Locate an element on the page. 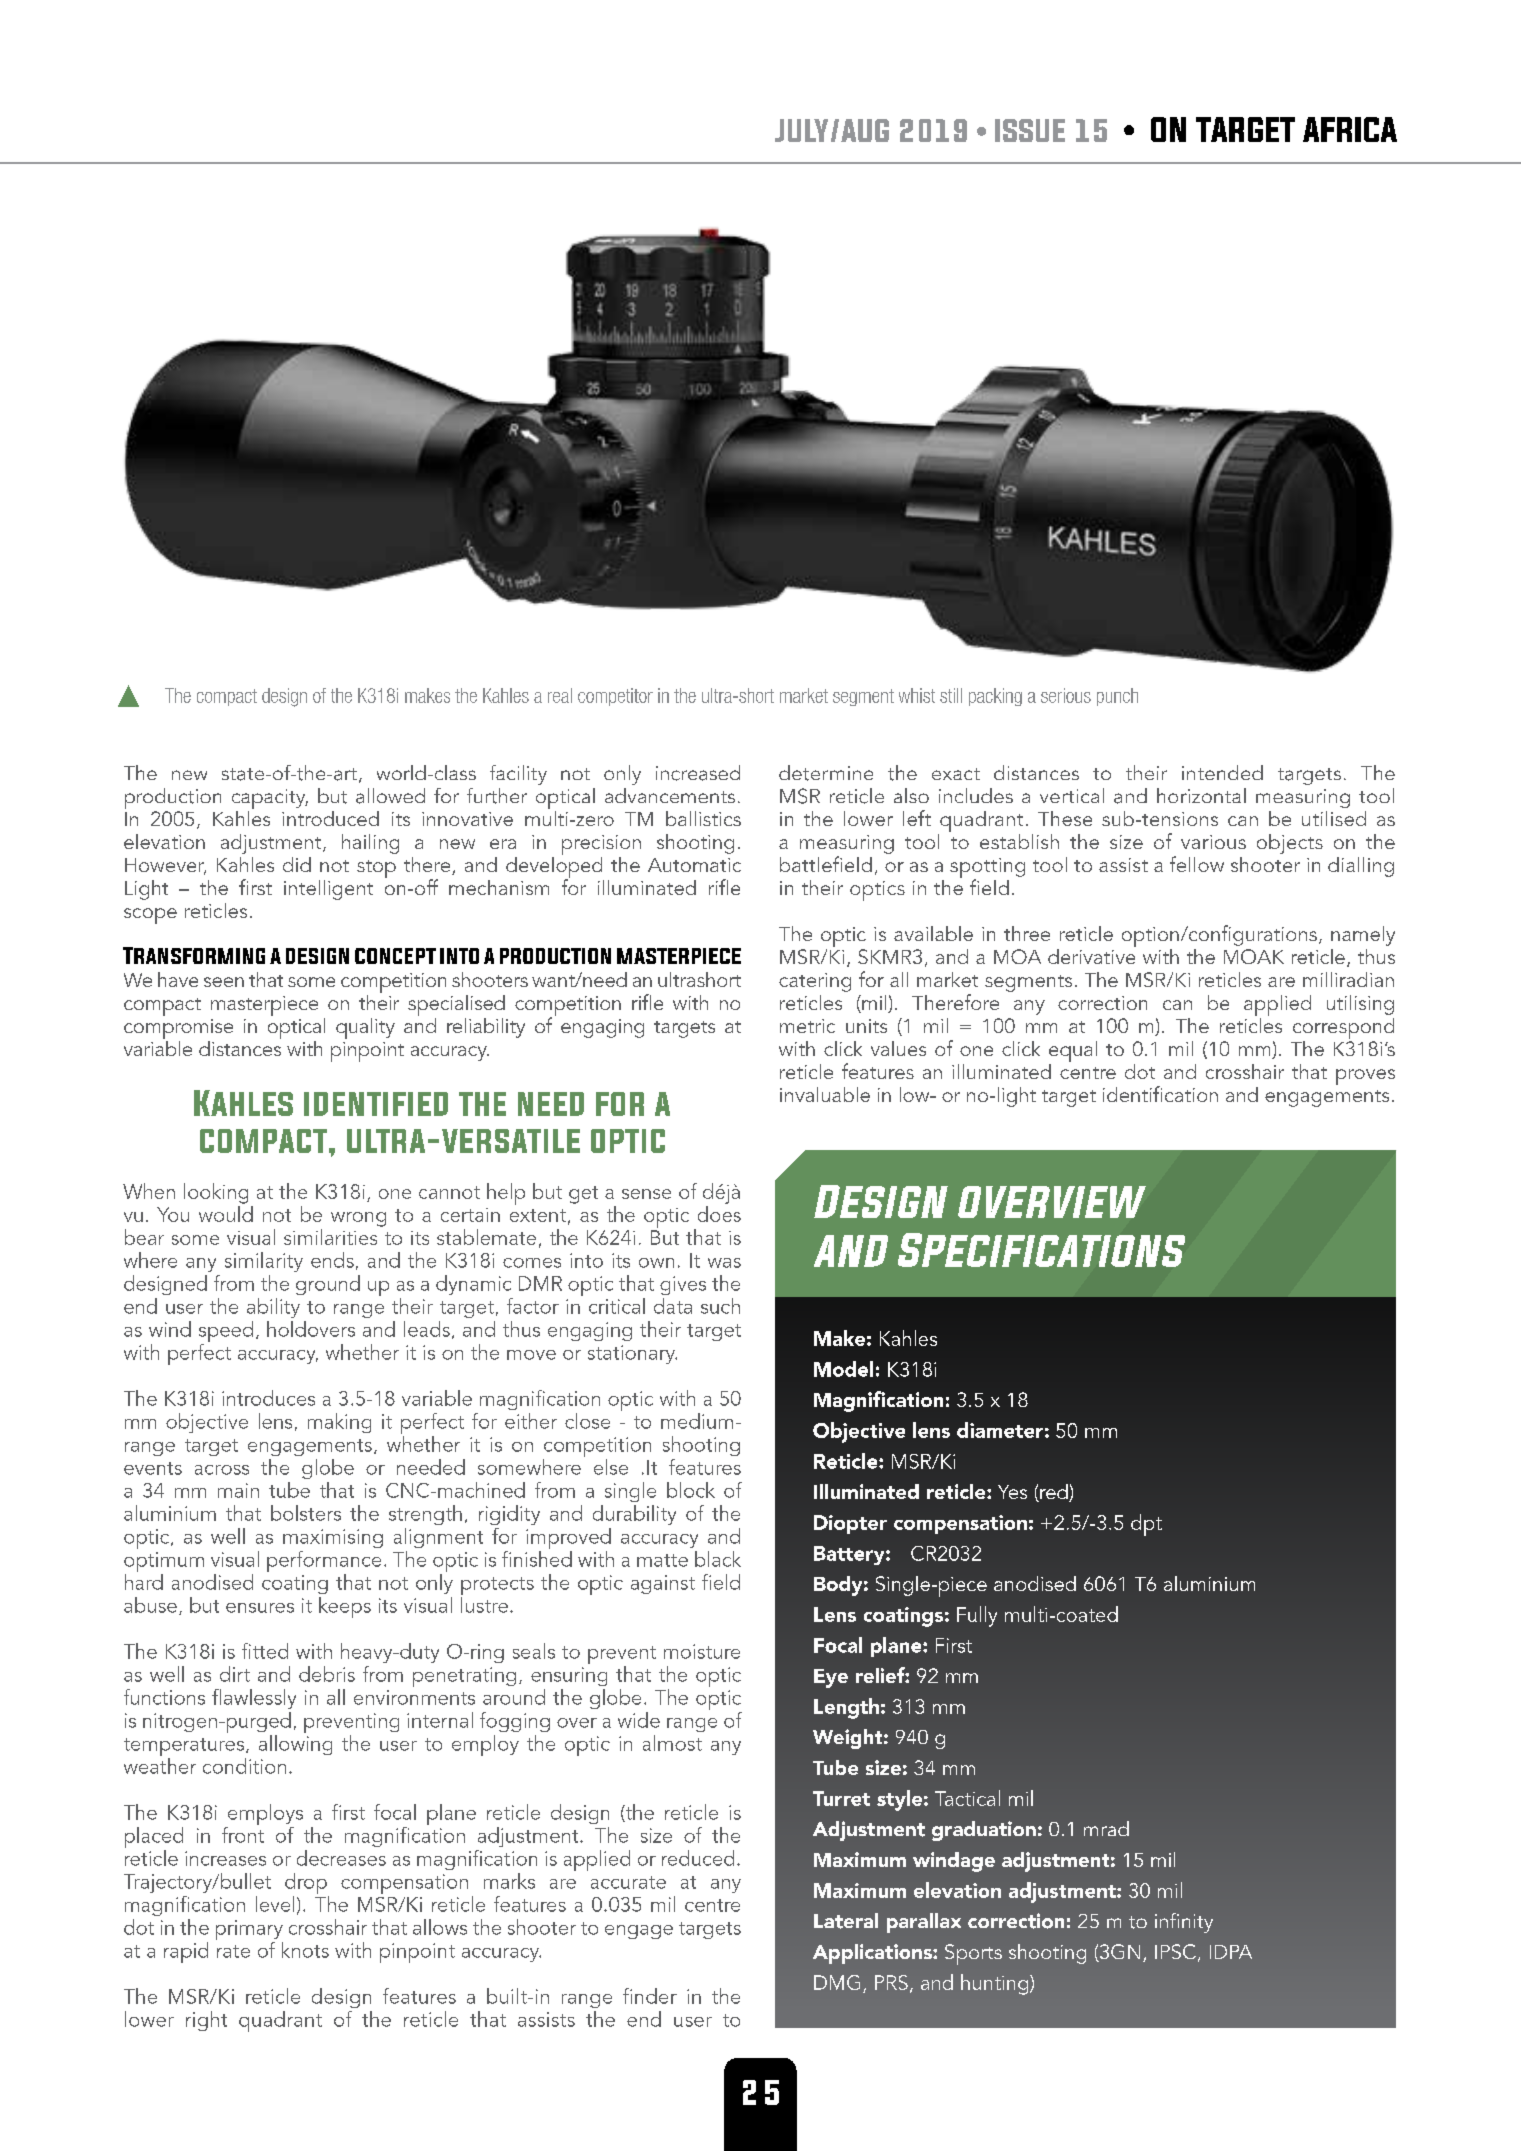 Image resolution: width=1521 pixels, height=2151 pixels. ISSUE is located at coordinates (1030, 130).
